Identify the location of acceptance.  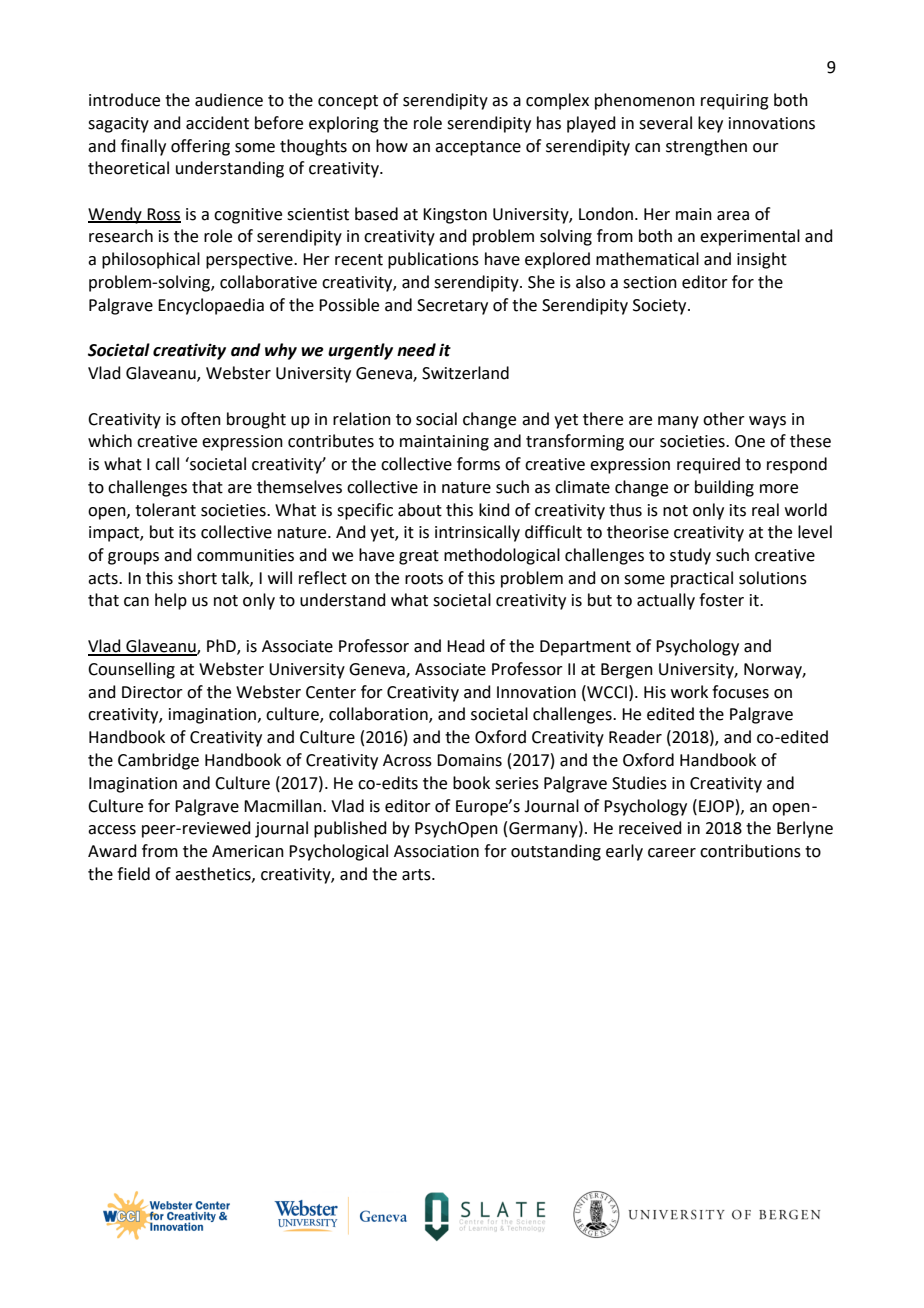
(478, 148).
